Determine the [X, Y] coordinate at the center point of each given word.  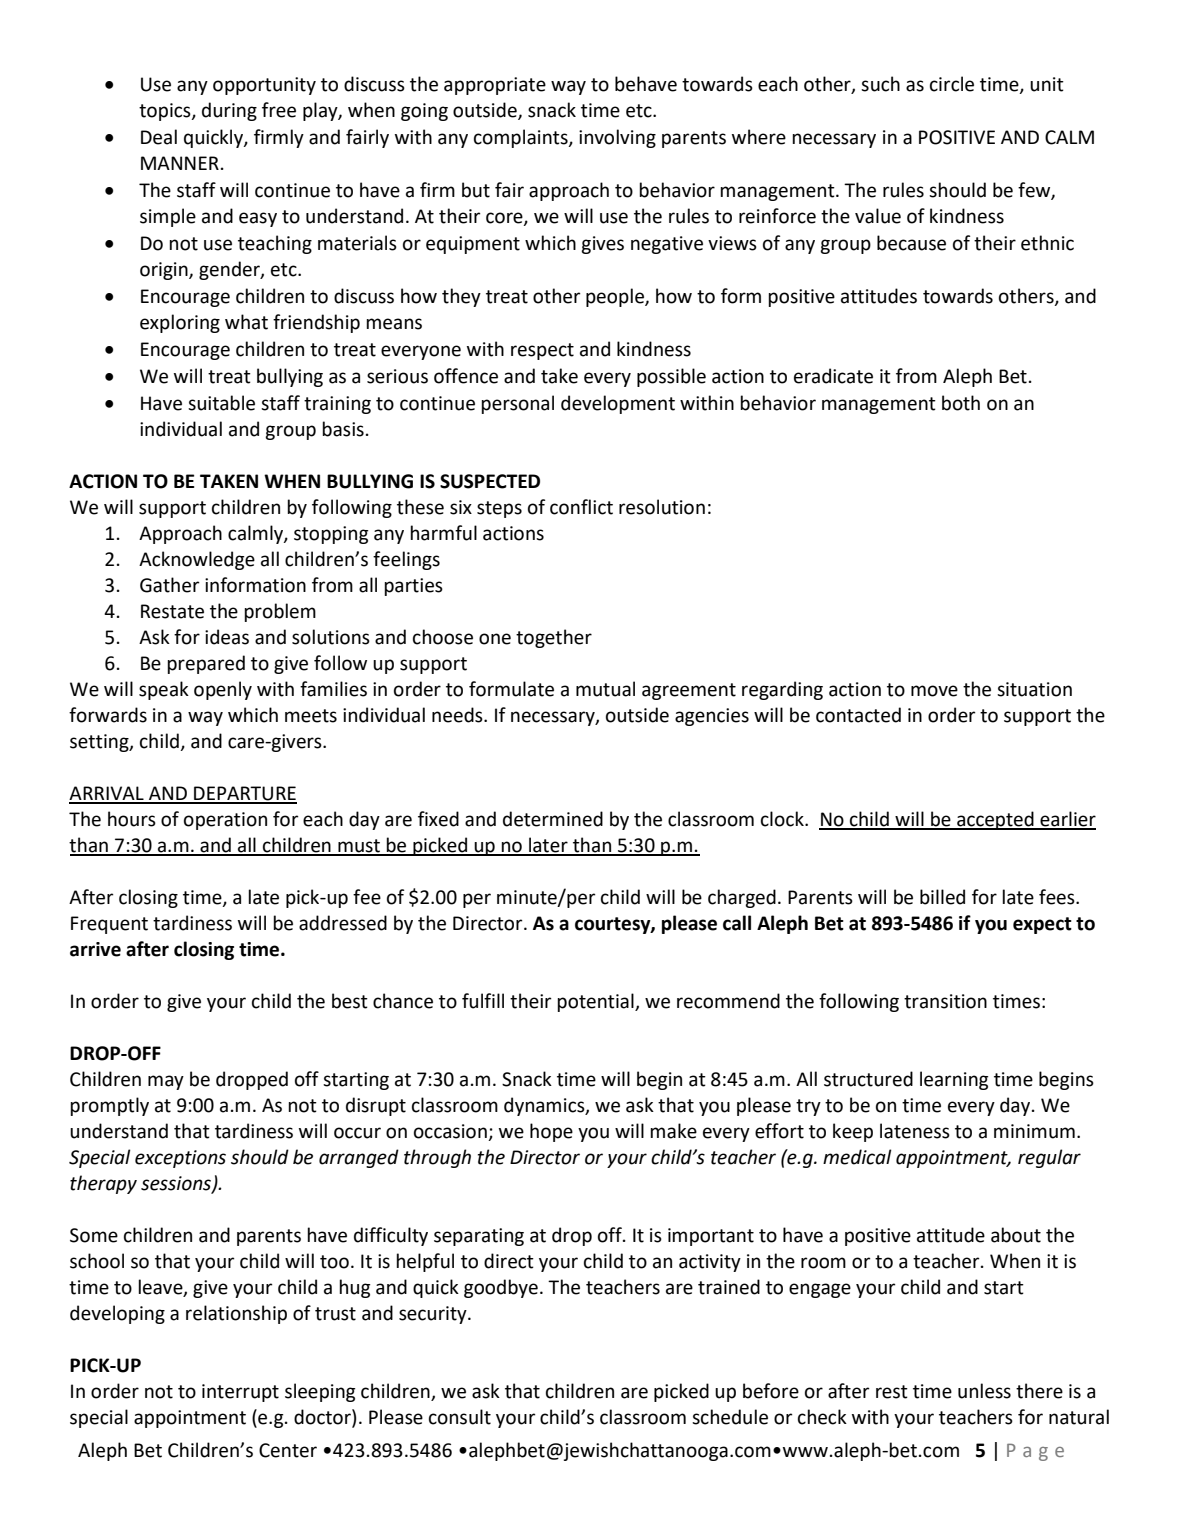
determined [553, 819]
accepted [995, 820]
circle [952, 84]
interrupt [240, 1393]
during [229, 111]
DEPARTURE [244, 794]
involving [617, 138]
